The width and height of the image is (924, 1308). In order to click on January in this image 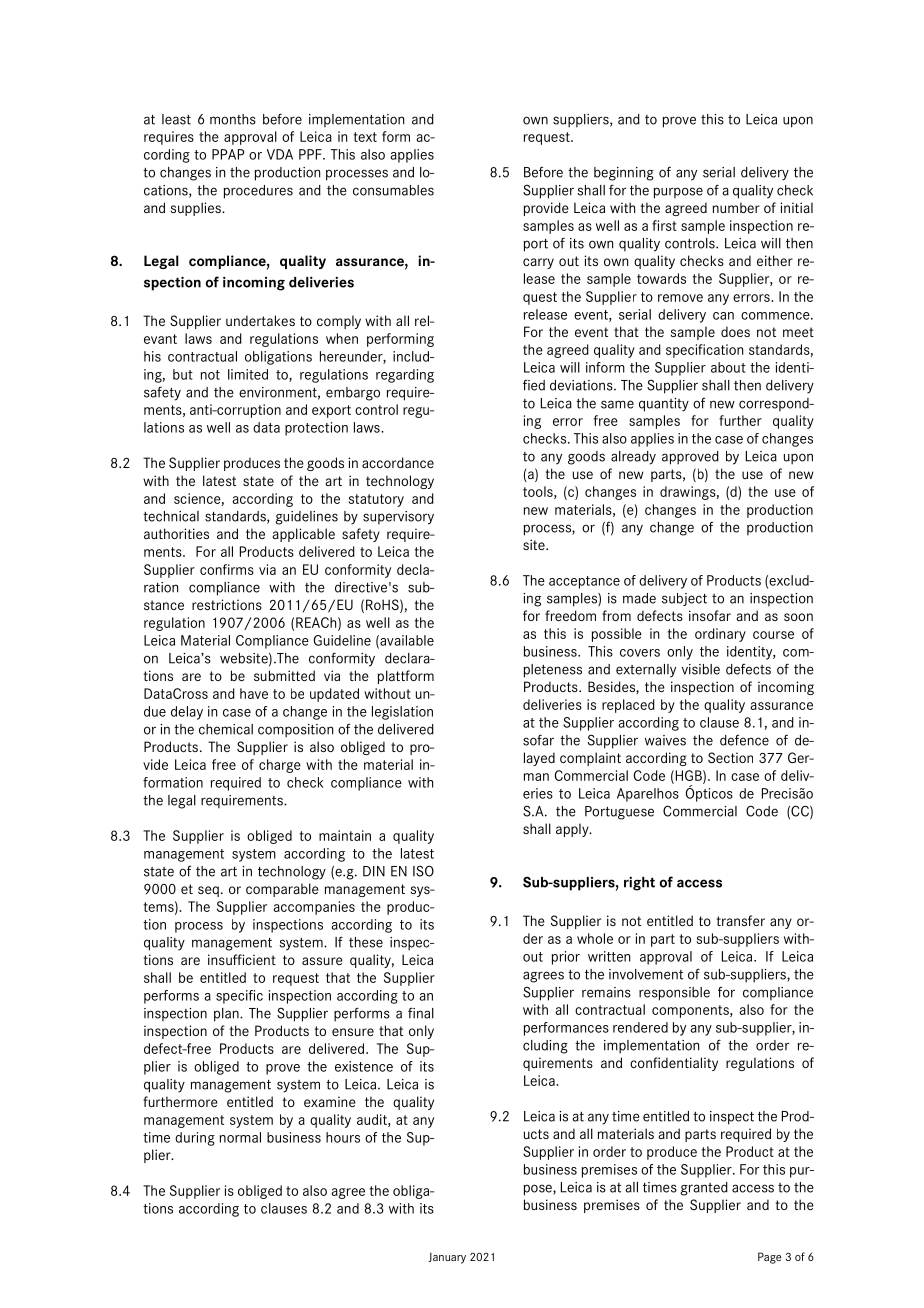, I will do `click(447, 1258)`.
